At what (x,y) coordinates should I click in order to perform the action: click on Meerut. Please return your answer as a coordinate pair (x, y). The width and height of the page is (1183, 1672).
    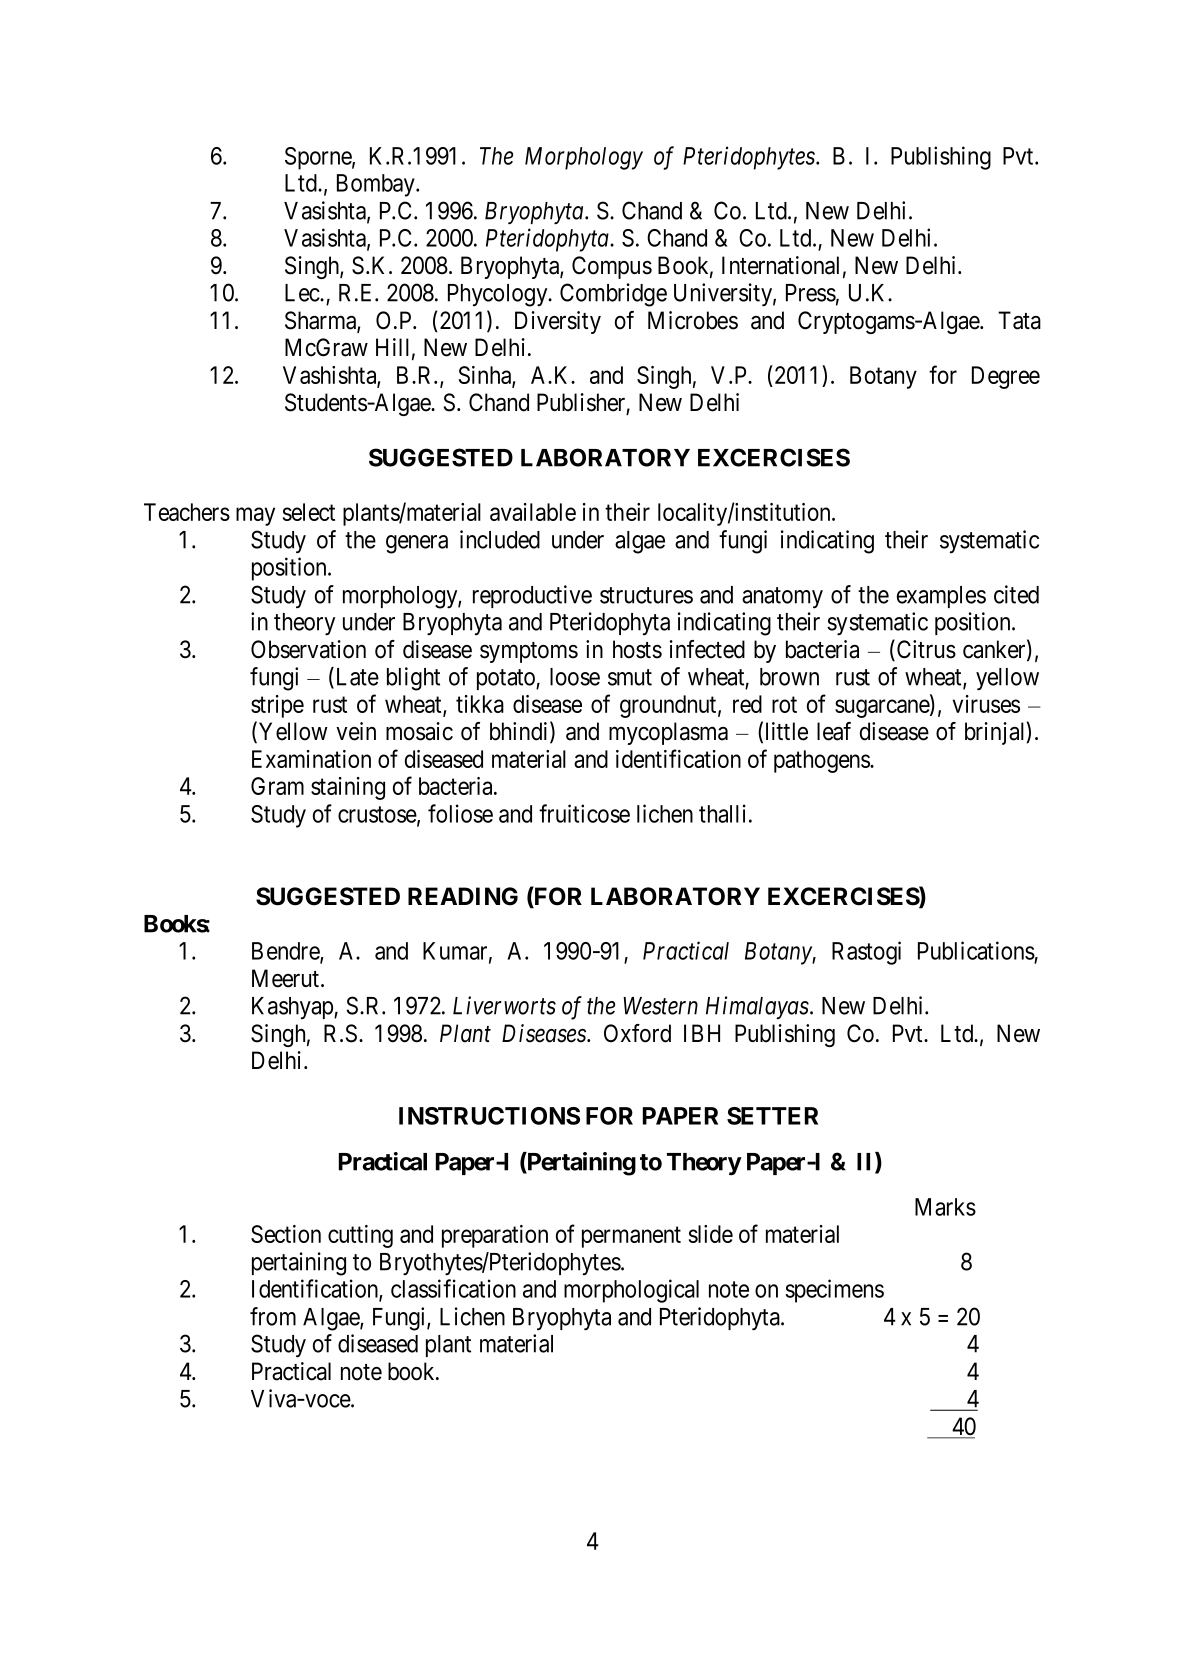
    Looking at the image, I should click on (287, 978).
